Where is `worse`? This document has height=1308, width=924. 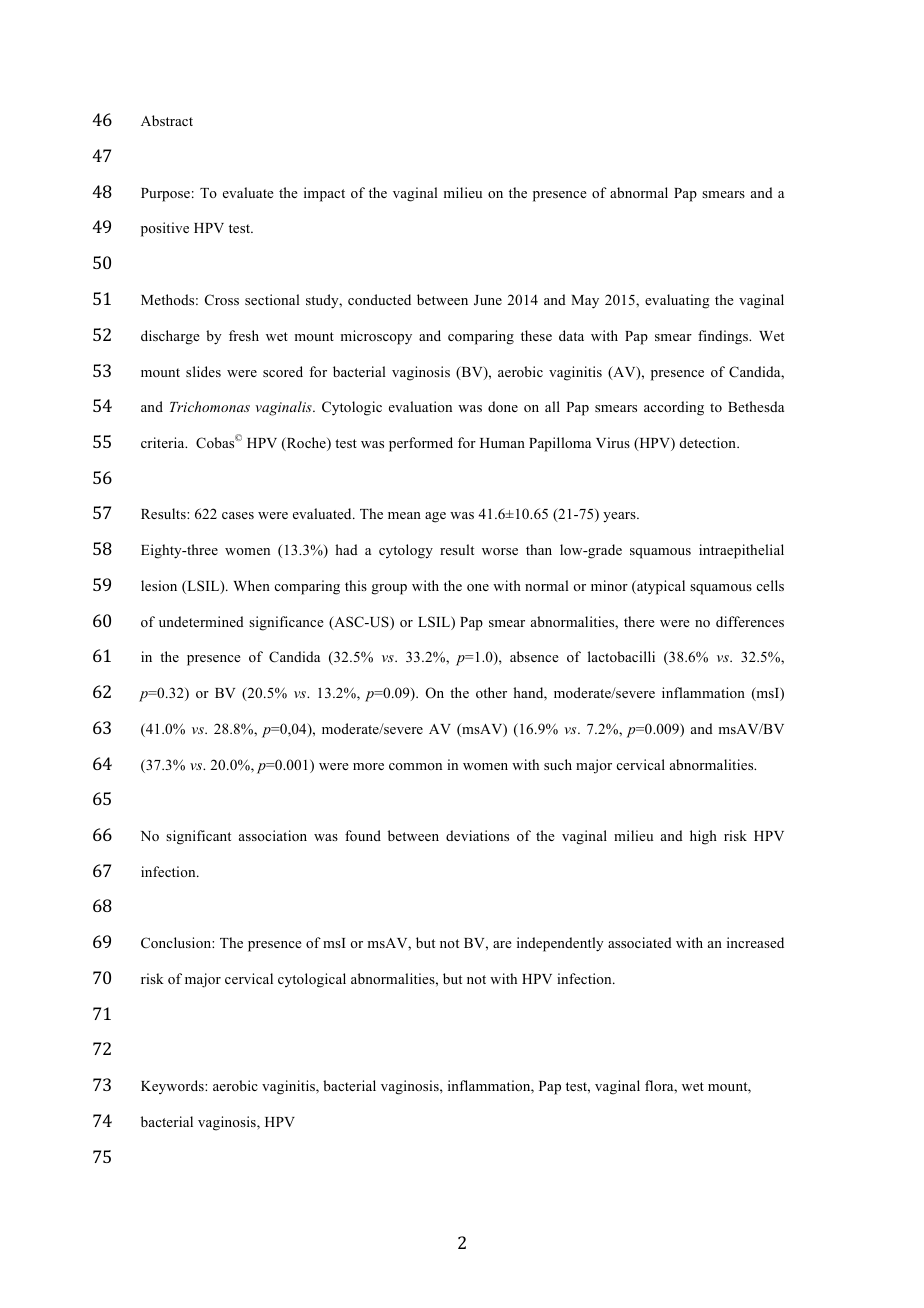
worse is located at coordinates (500, 551).
